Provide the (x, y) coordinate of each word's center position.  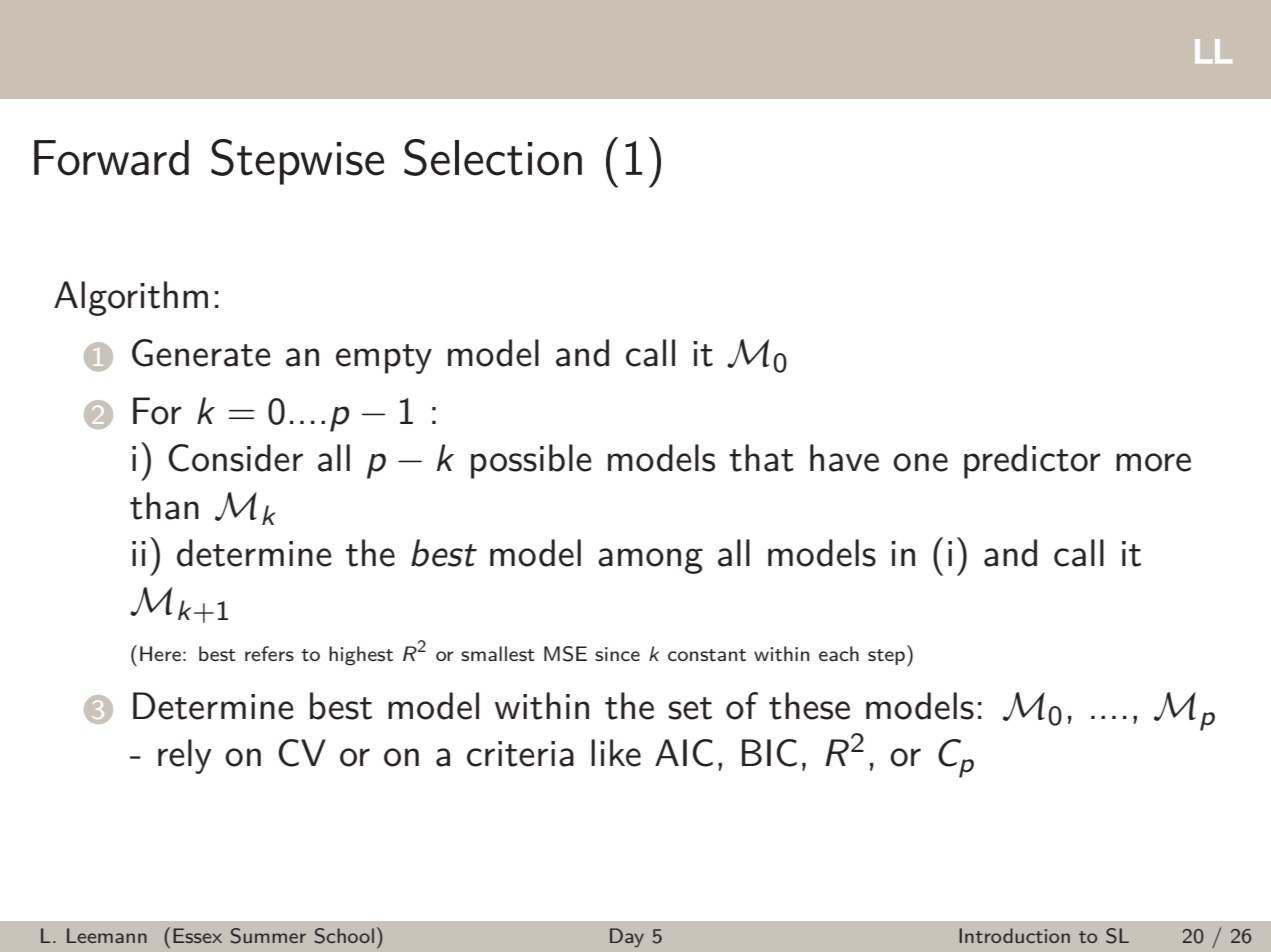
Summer (268, 936)
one (920, 462)
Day (627, 937)
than (164, 506)
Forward (111, 158)
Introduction (1014, 935)
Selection (493, 157)
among (650, 561)
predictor (1032, 461)
